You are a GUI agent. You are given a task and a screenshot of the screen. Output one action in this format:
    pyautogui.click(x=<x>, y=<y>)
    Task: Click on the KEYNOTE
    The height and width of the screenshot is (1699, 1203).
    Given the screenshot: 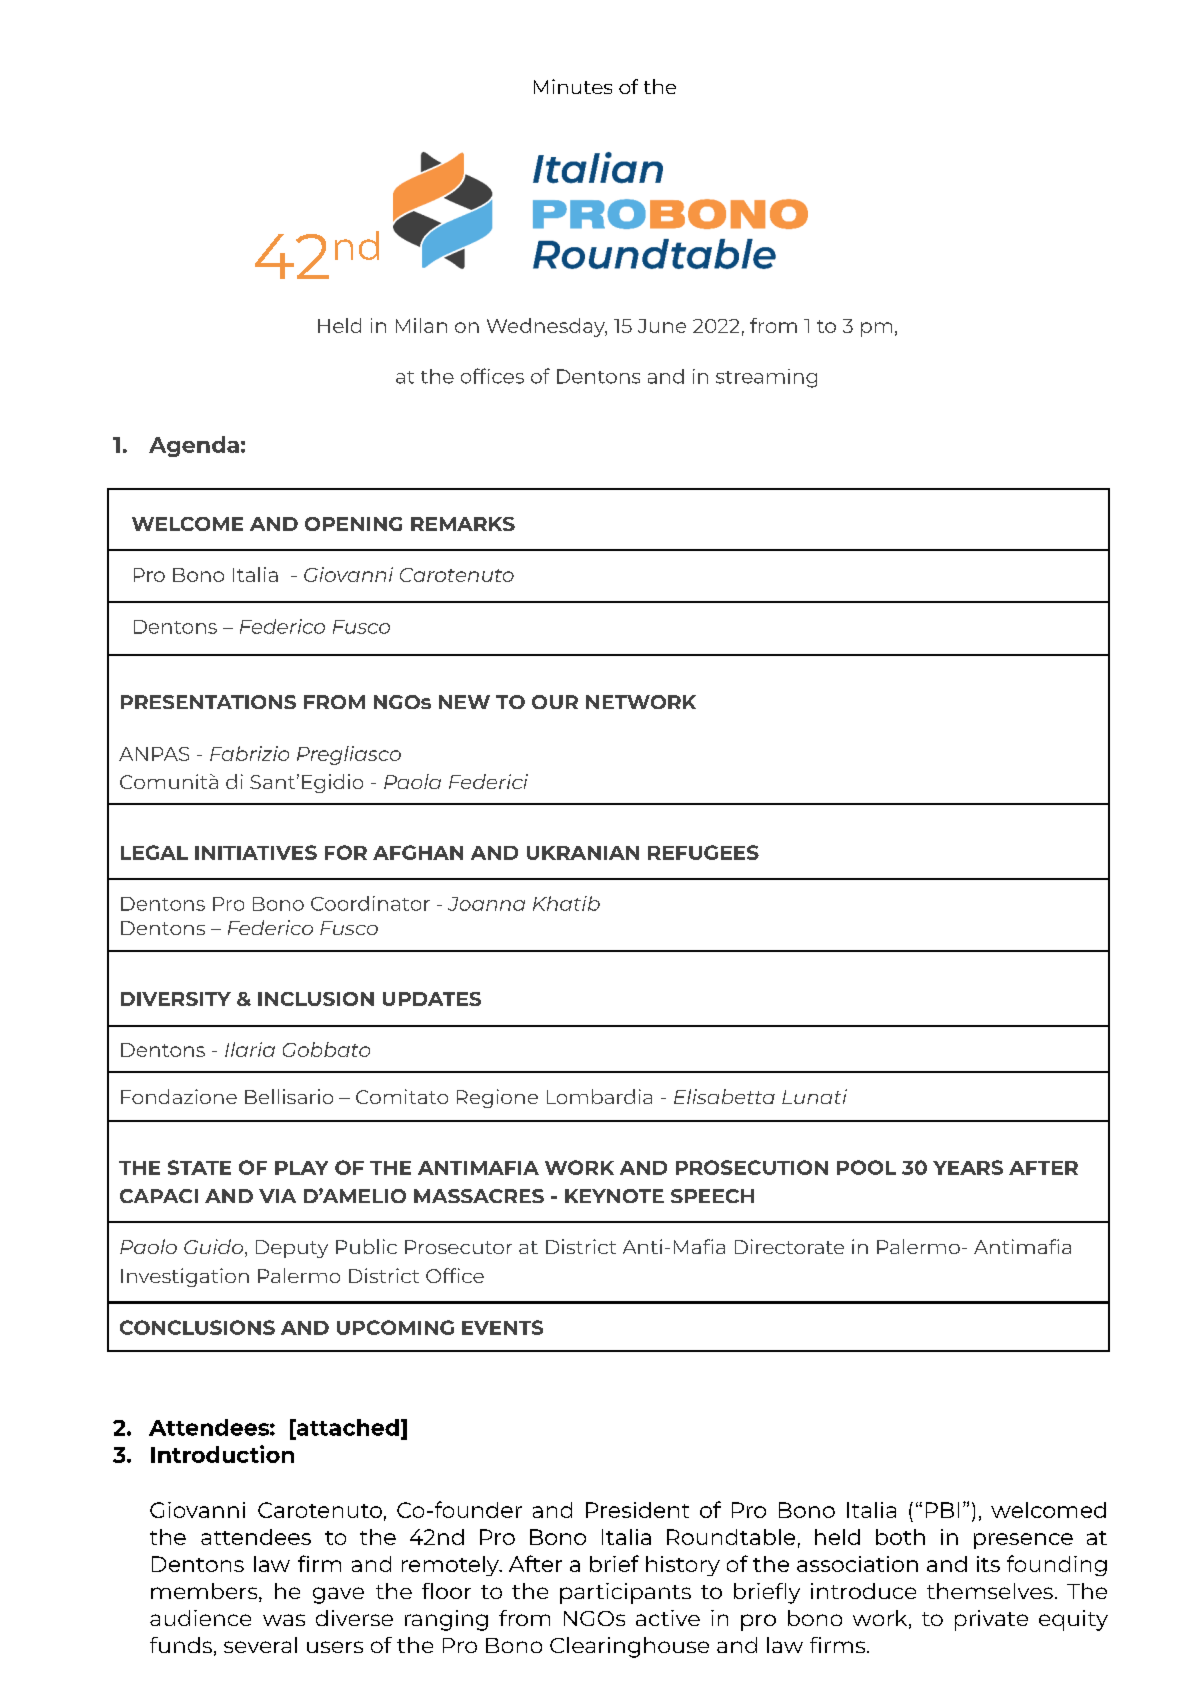 What is the action you would take?
    pyautogui.click(x=614, y=1196)
